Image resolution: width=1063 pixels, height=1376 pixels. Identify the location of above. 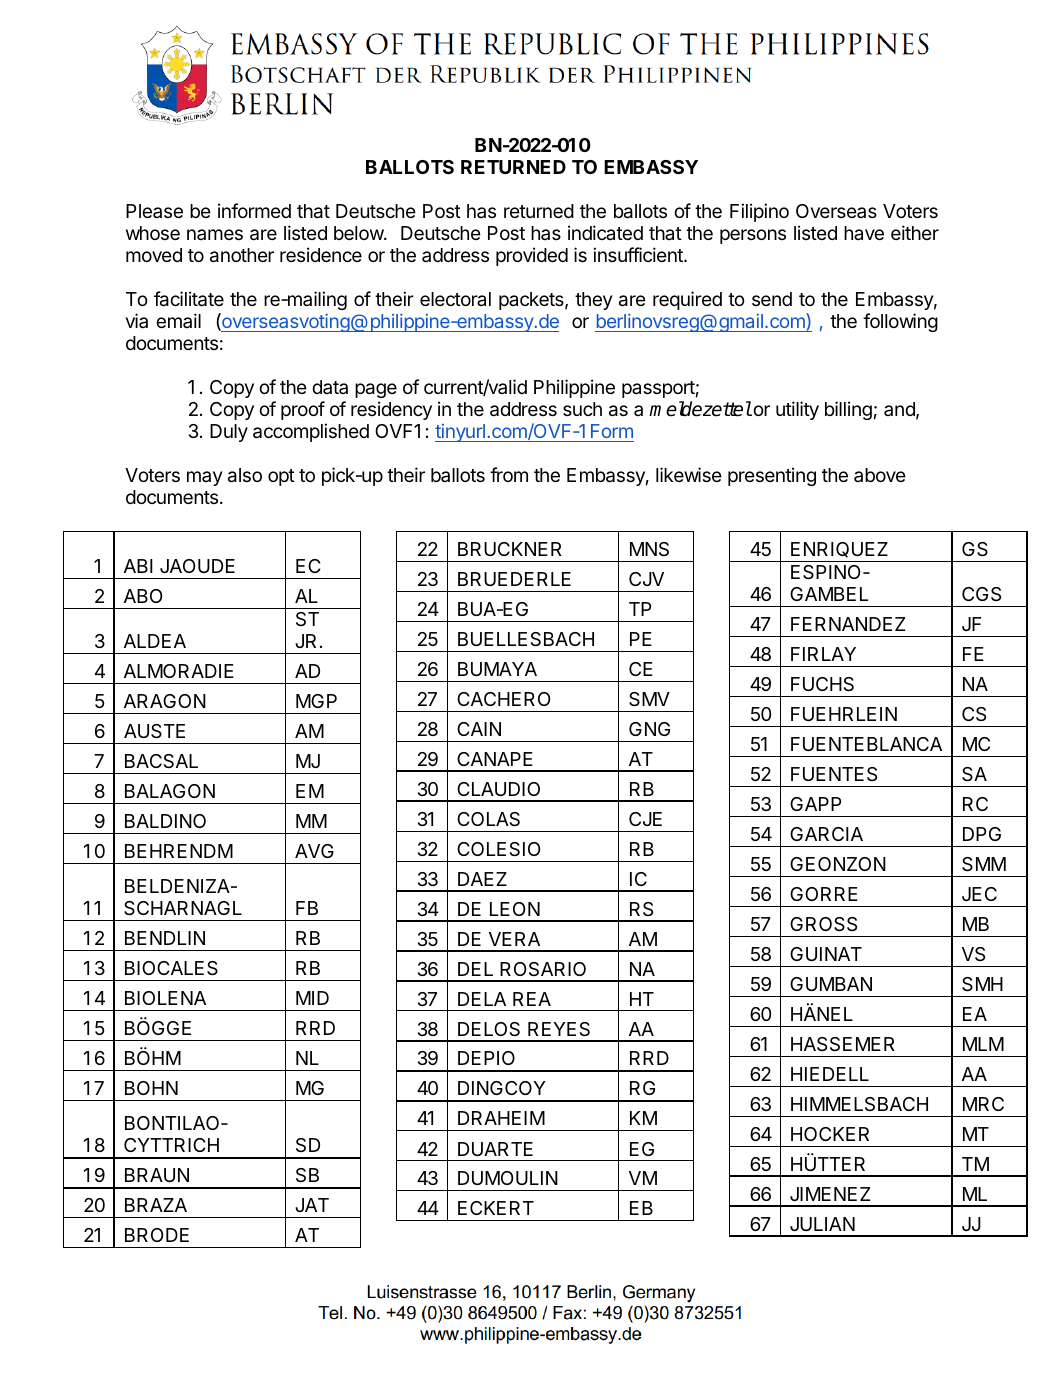
(880, 475).
